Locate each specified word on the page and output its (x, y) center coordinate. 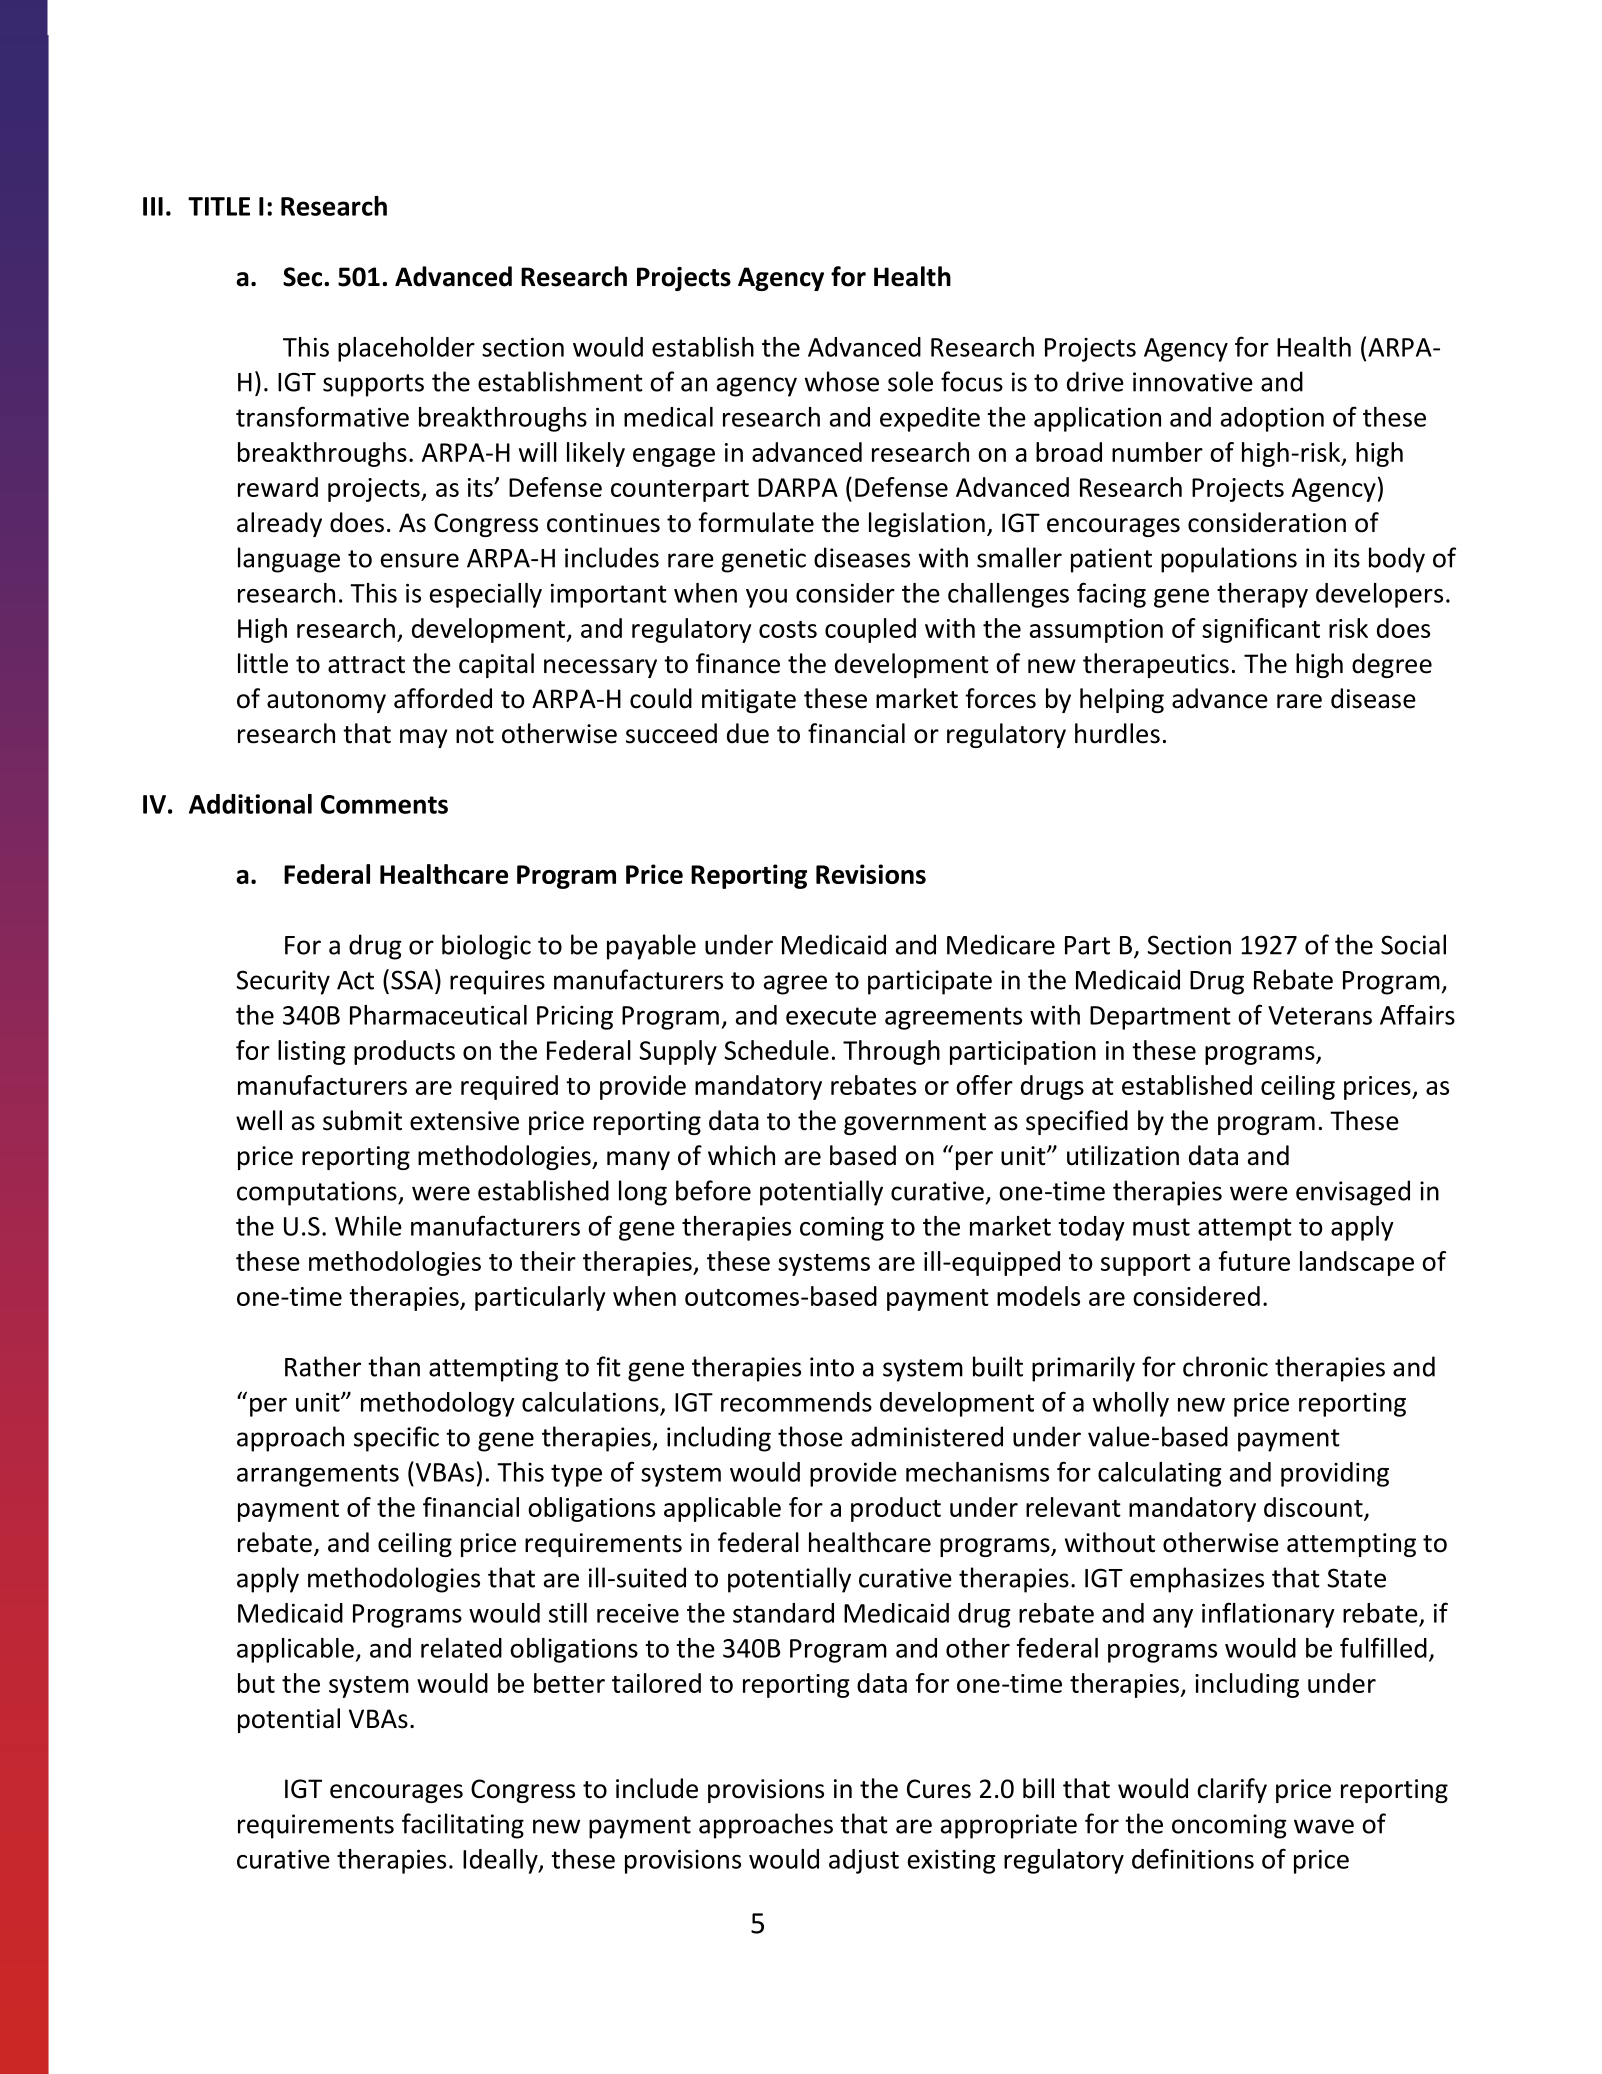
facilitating (463, 1826)
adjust (864, 1861)
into (832, 1367)
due (748, 733)
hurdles (1117, 733)
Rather (323, 1366)
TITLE (219, 206)
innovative (1193, 382)
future (1254, 1261)
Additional (250, 804)
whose (842, 381)
